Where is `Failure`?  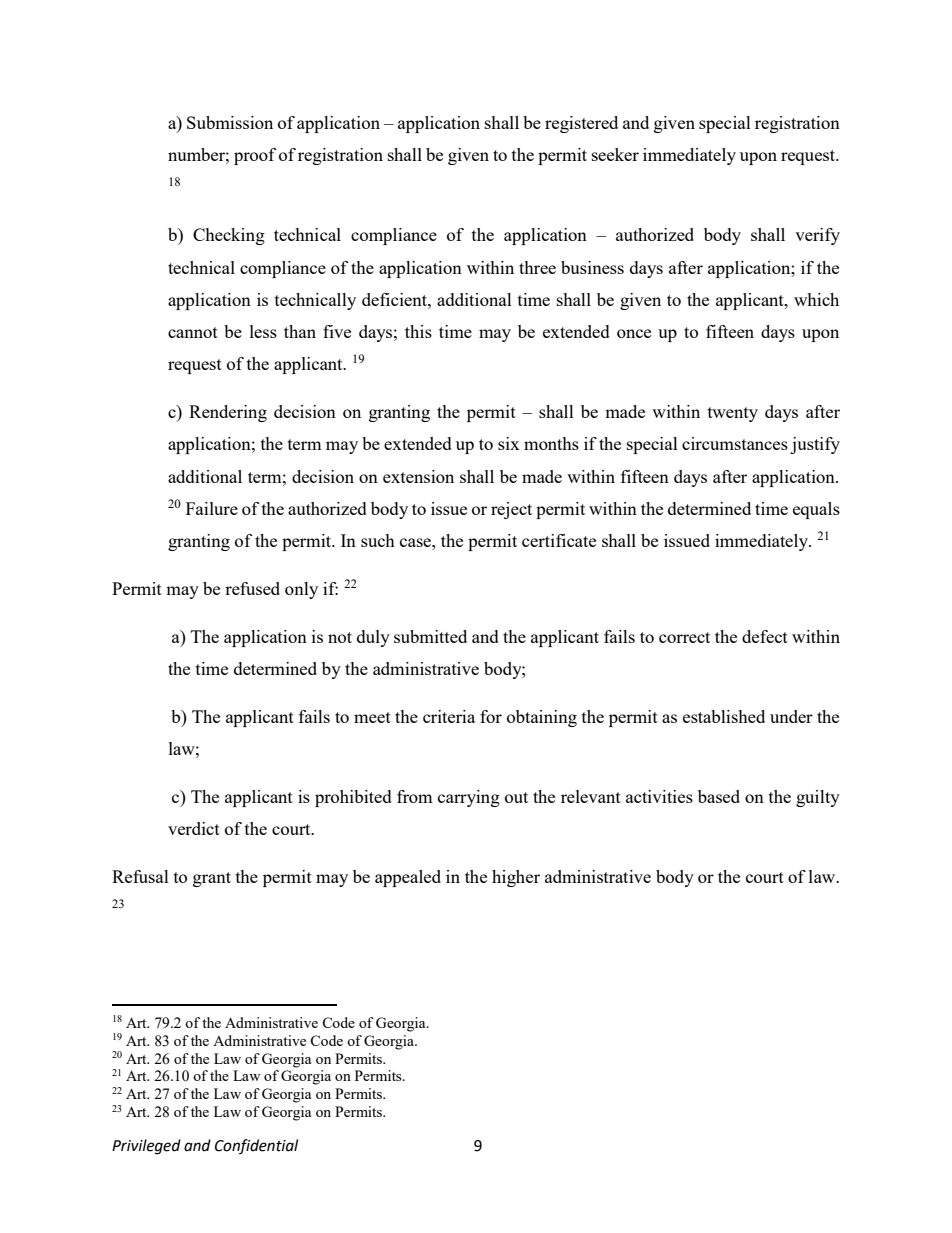 Failure is located at coordinates (212, 508).
